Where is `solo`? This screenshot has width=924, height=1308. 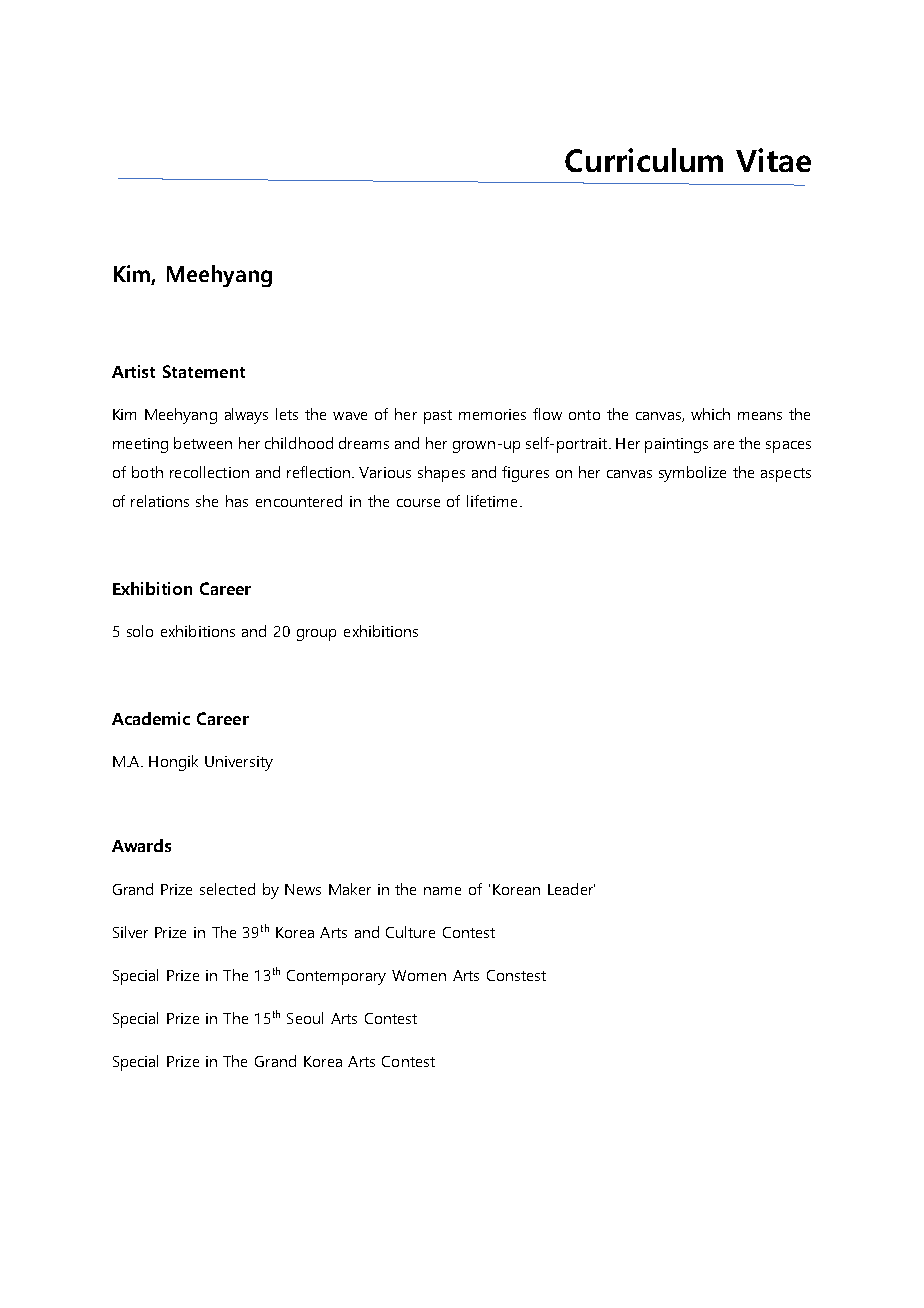
solo is located at coordinates (140, 631).
